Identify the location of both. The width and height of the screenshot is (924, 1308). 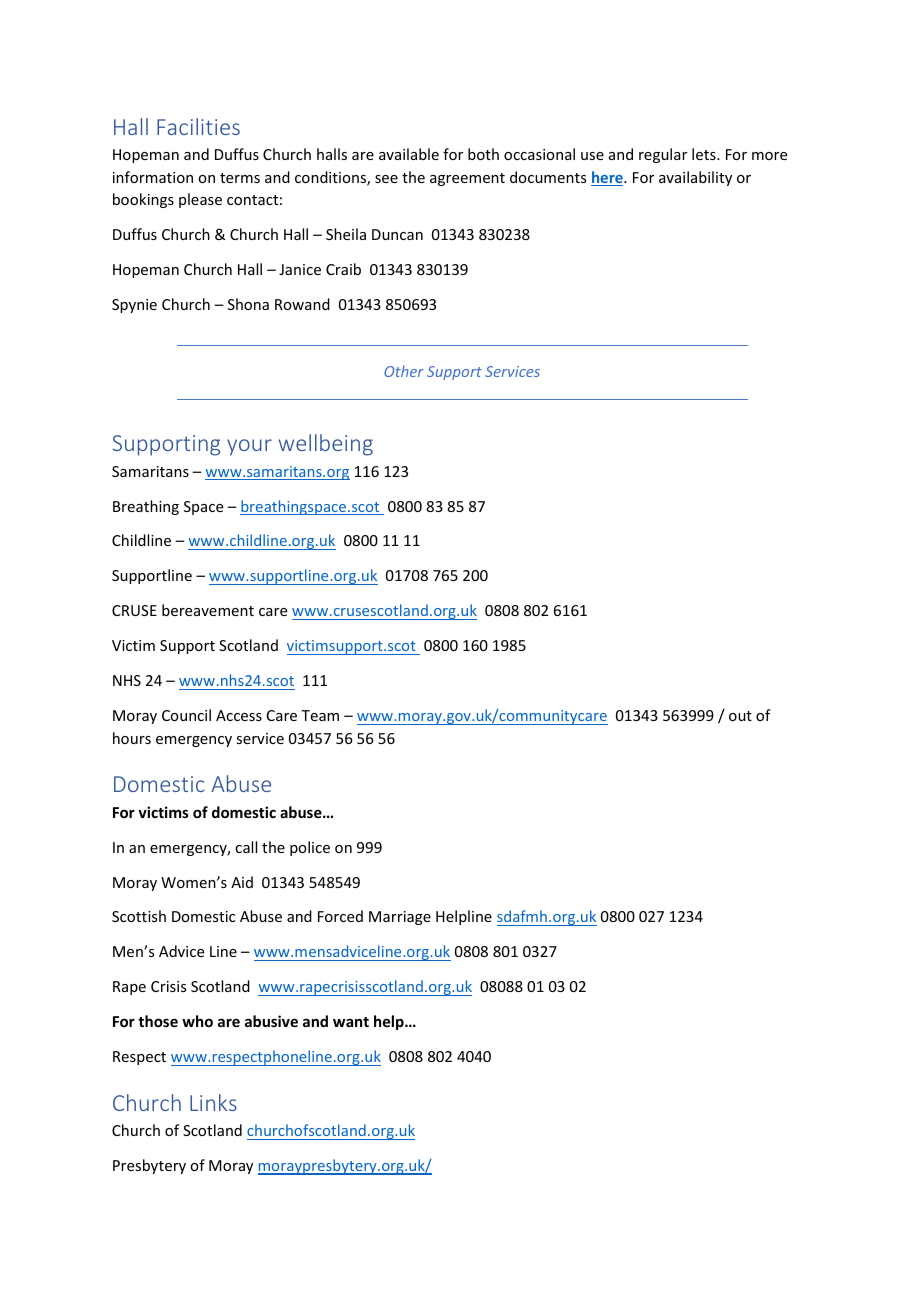
(483, 154).
